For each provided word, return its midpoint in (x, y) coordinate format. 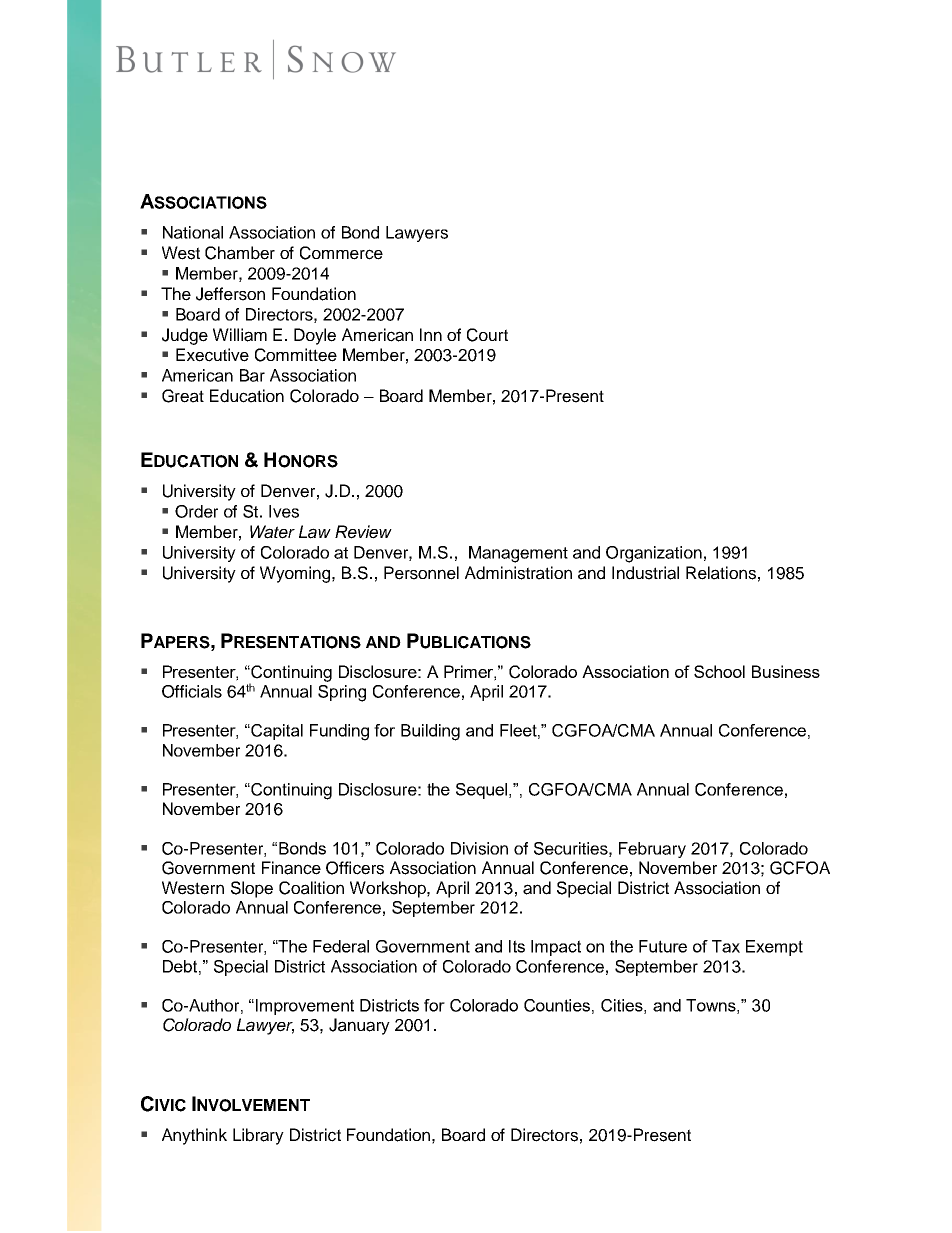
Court (487, 335)
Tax (726, 946)
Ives (284, 511)
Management (518, 554)
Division (479, 848)
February (652, 850)
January (359, 1026)
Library (258, 1136)
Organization (654, 554)
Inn (431, 334)
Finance (291, 868)
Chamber (240, 253)
